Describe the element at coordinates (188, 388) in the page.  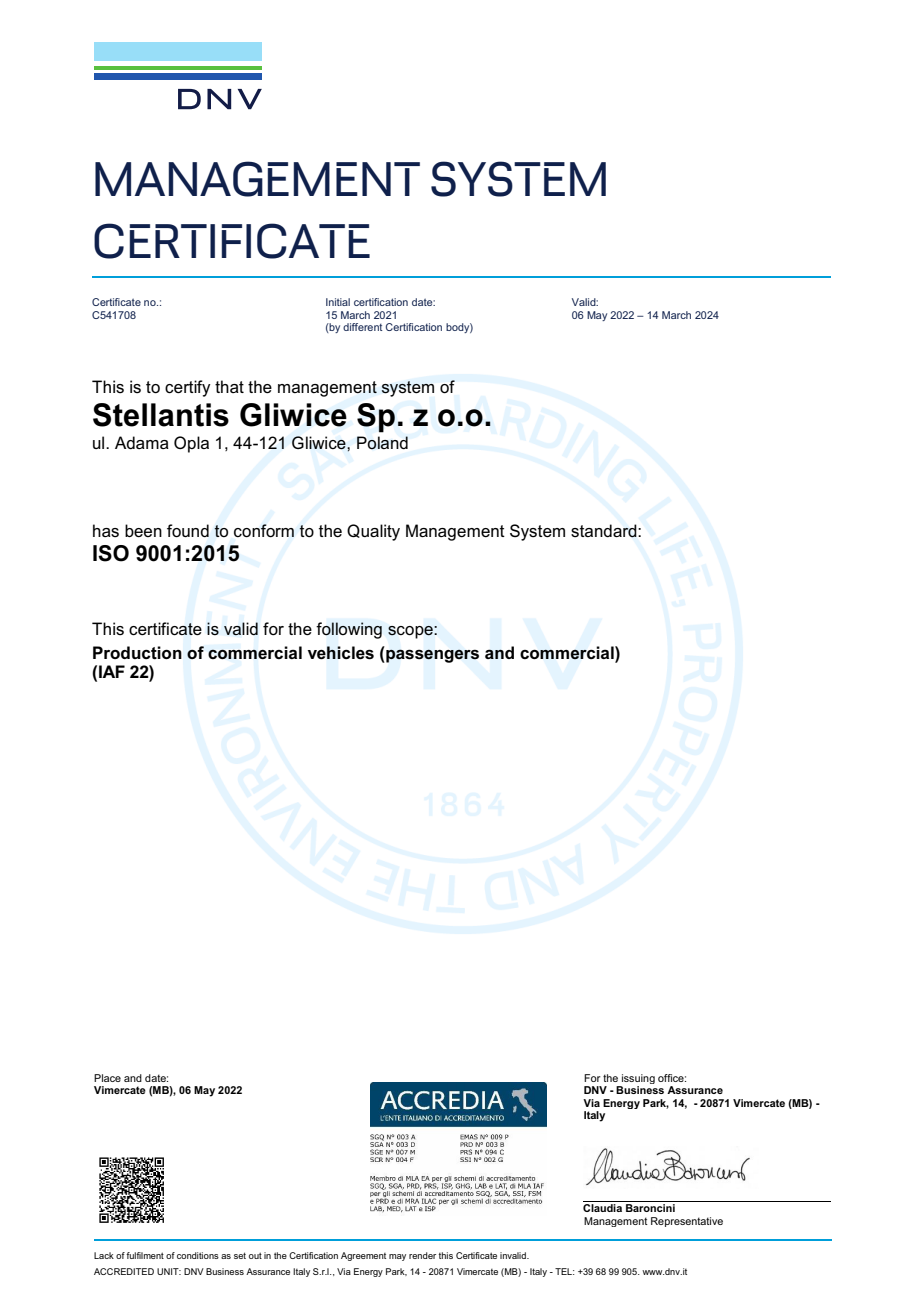
I see `certify` at that location.
